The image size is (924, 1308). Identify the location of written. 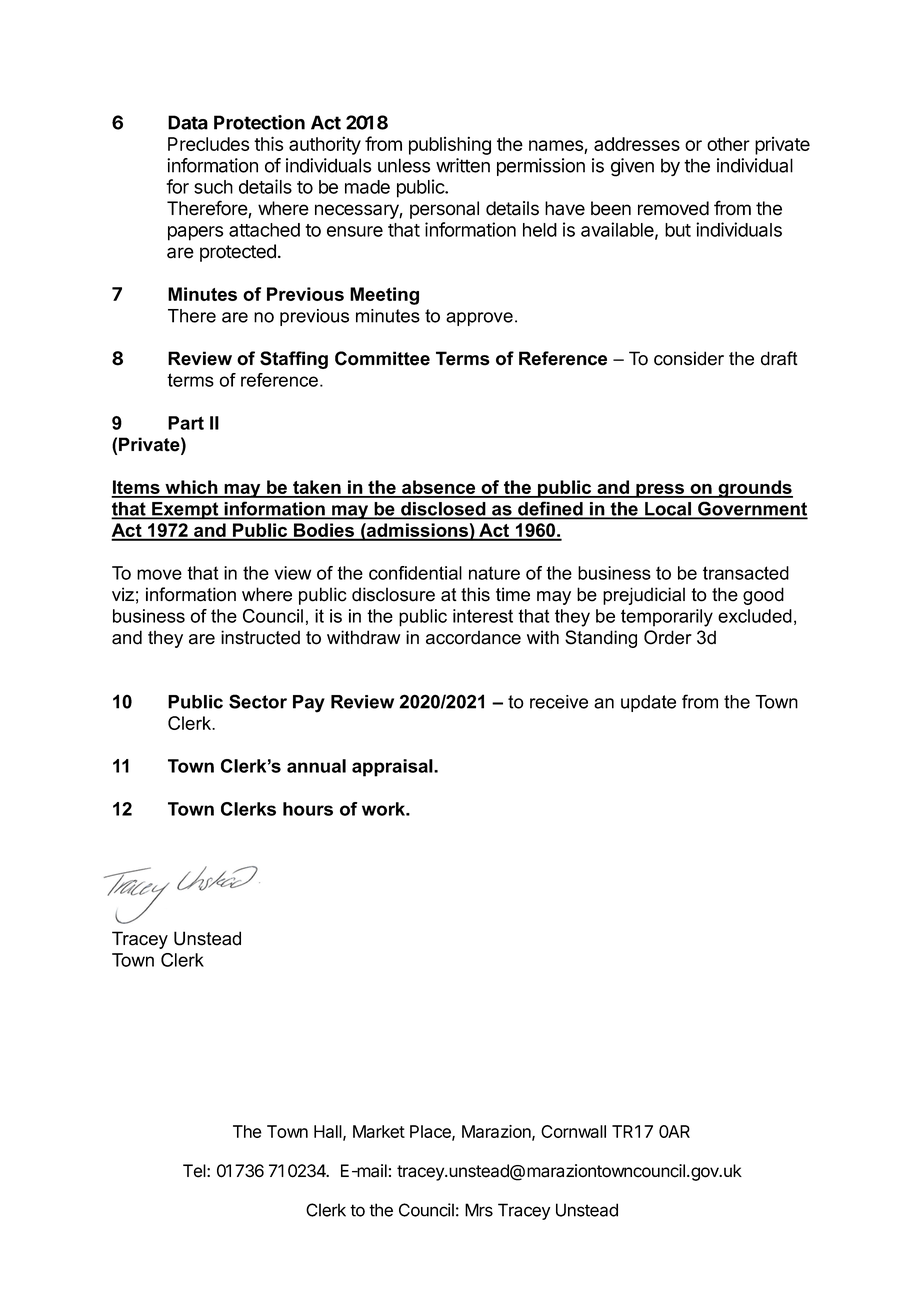
(463, 165).
